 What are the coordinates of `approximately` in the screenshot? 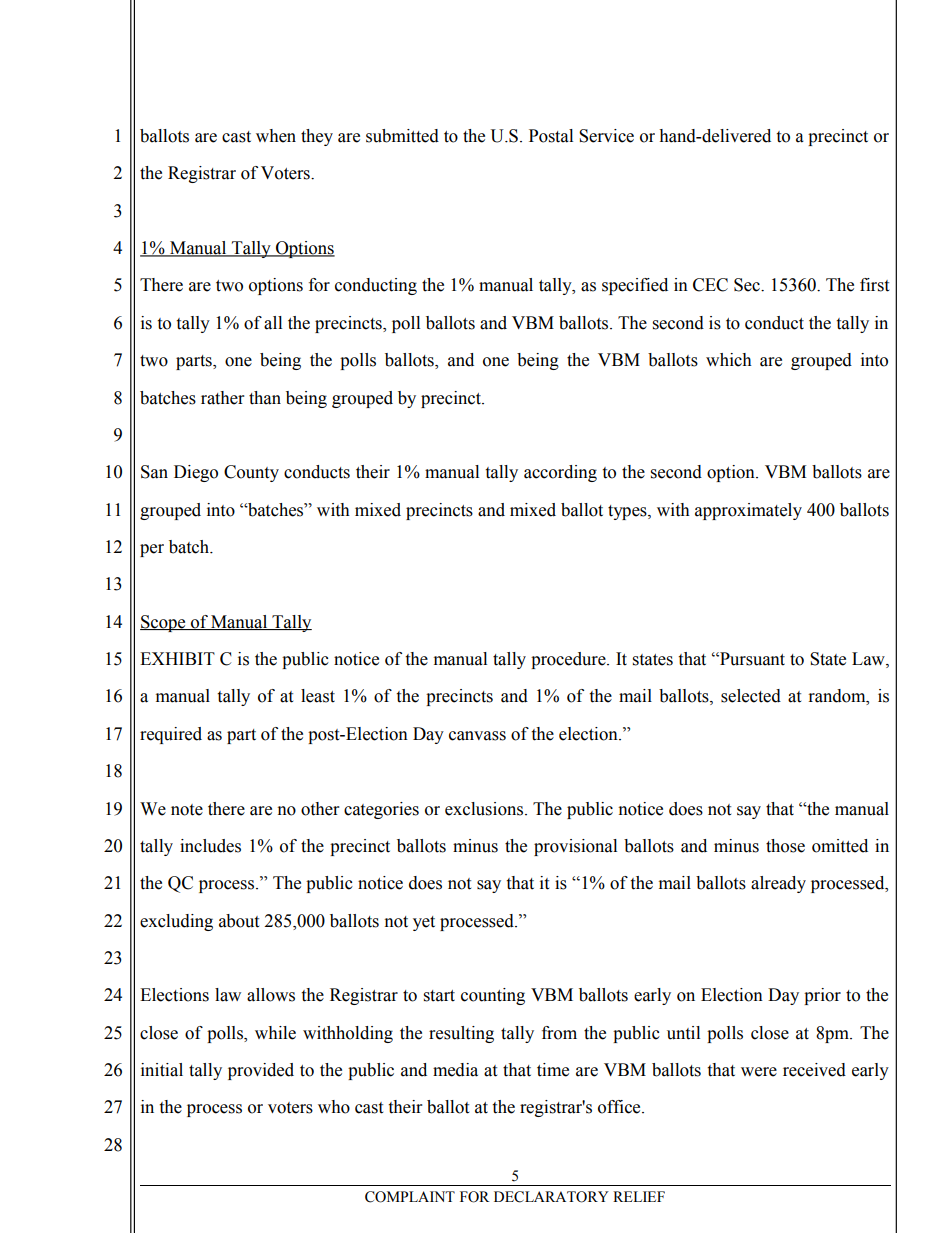 It's located at (748, 511).
